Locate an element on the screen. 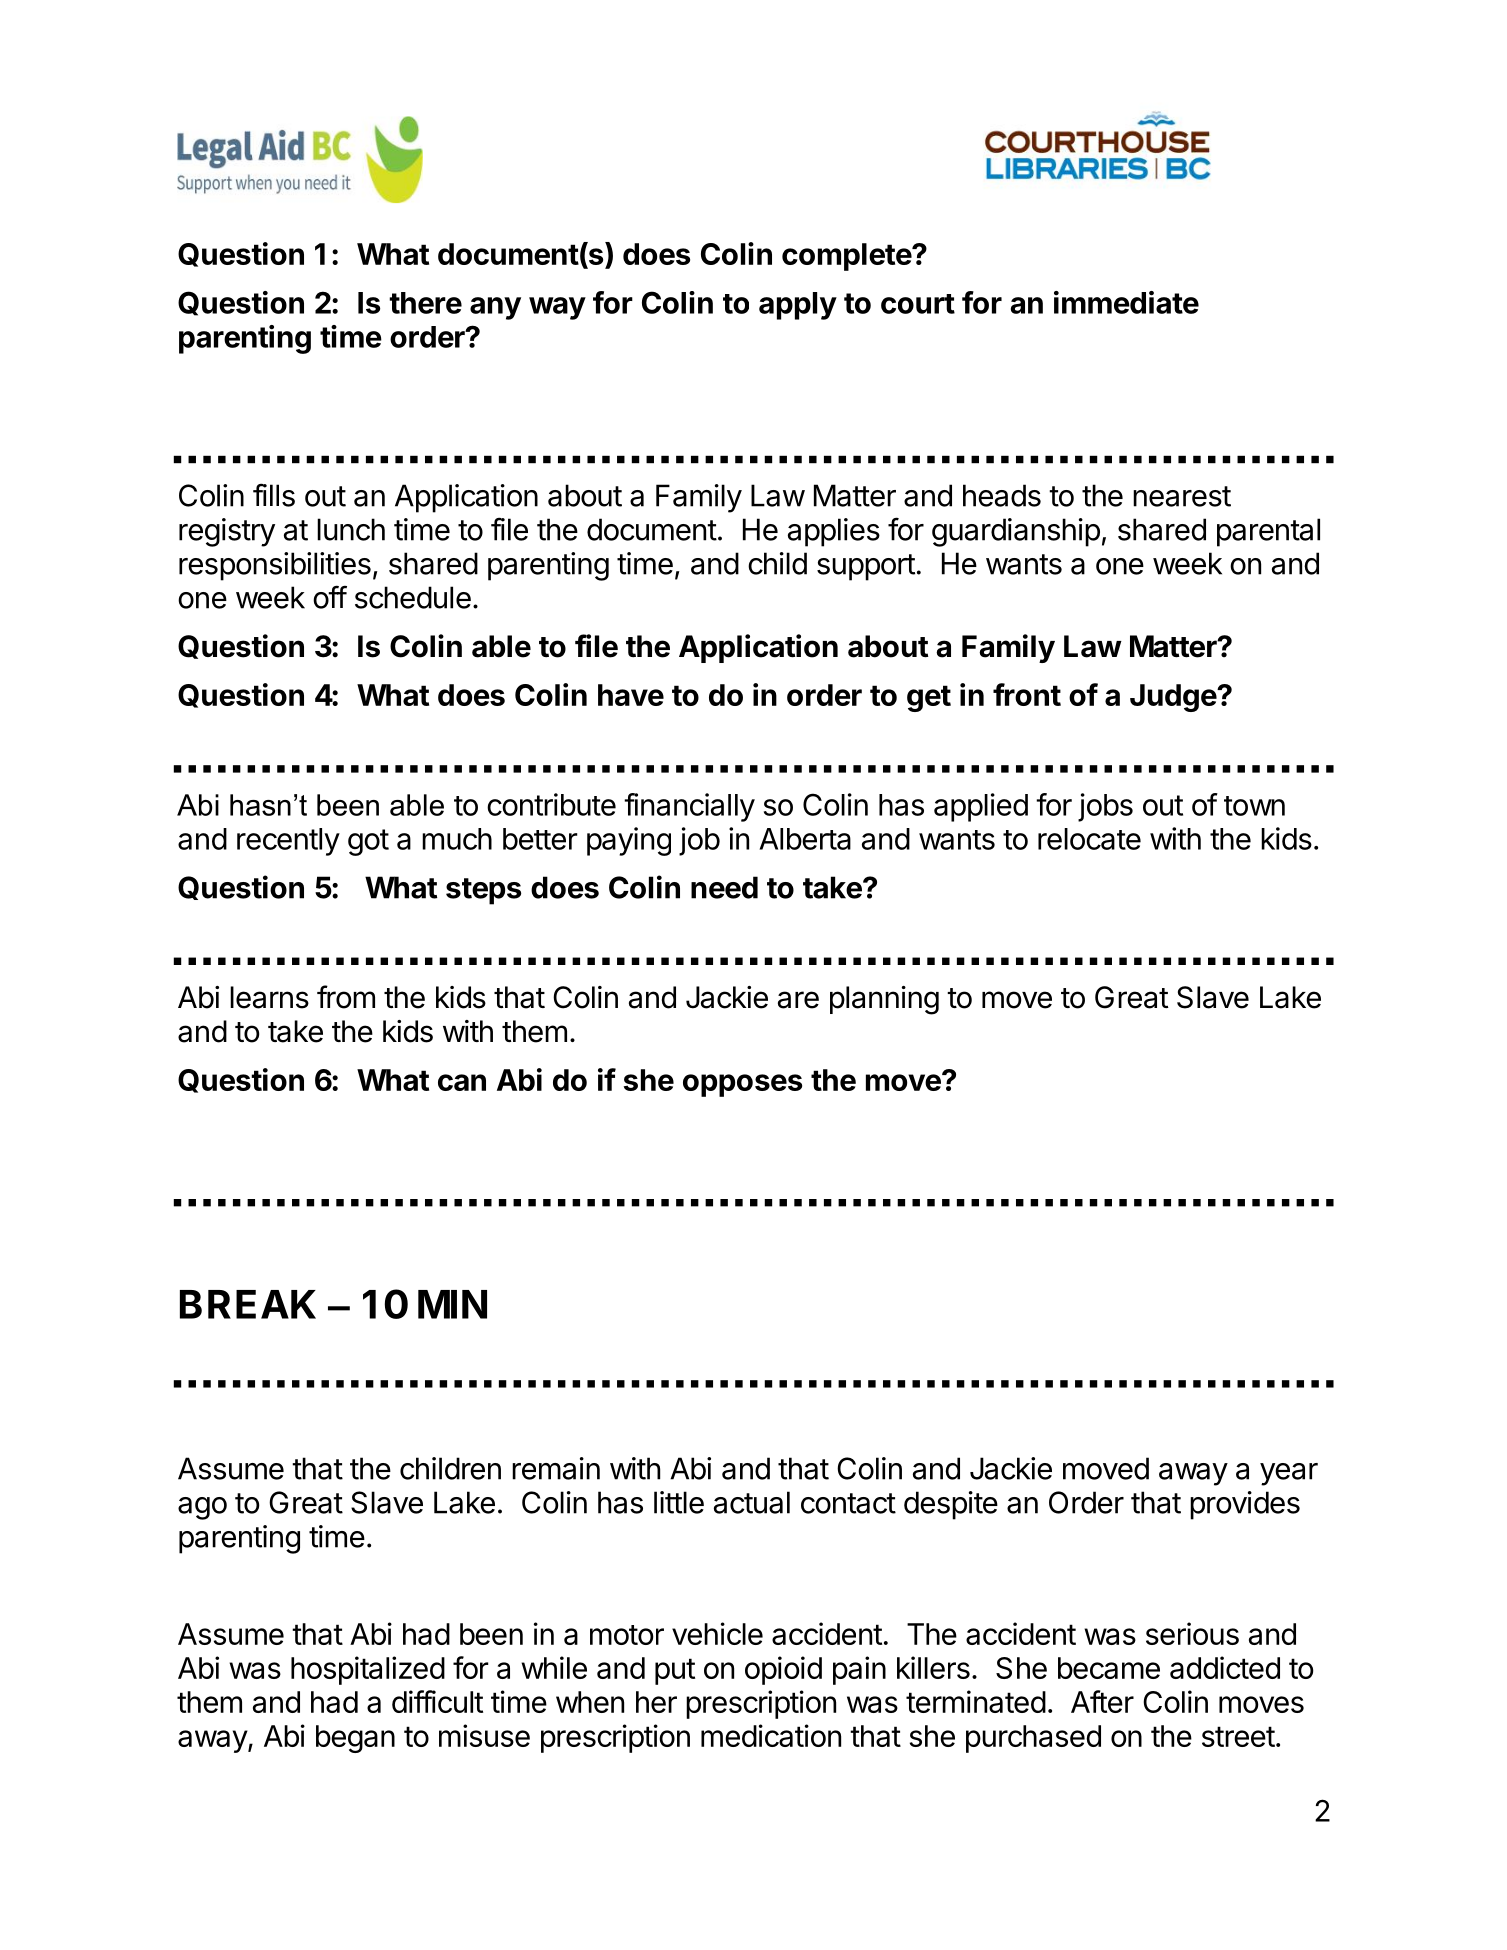 Image resolution: width=1507 pixels, height=1950 pixels. year is located at coordinates (1289, 1474).
